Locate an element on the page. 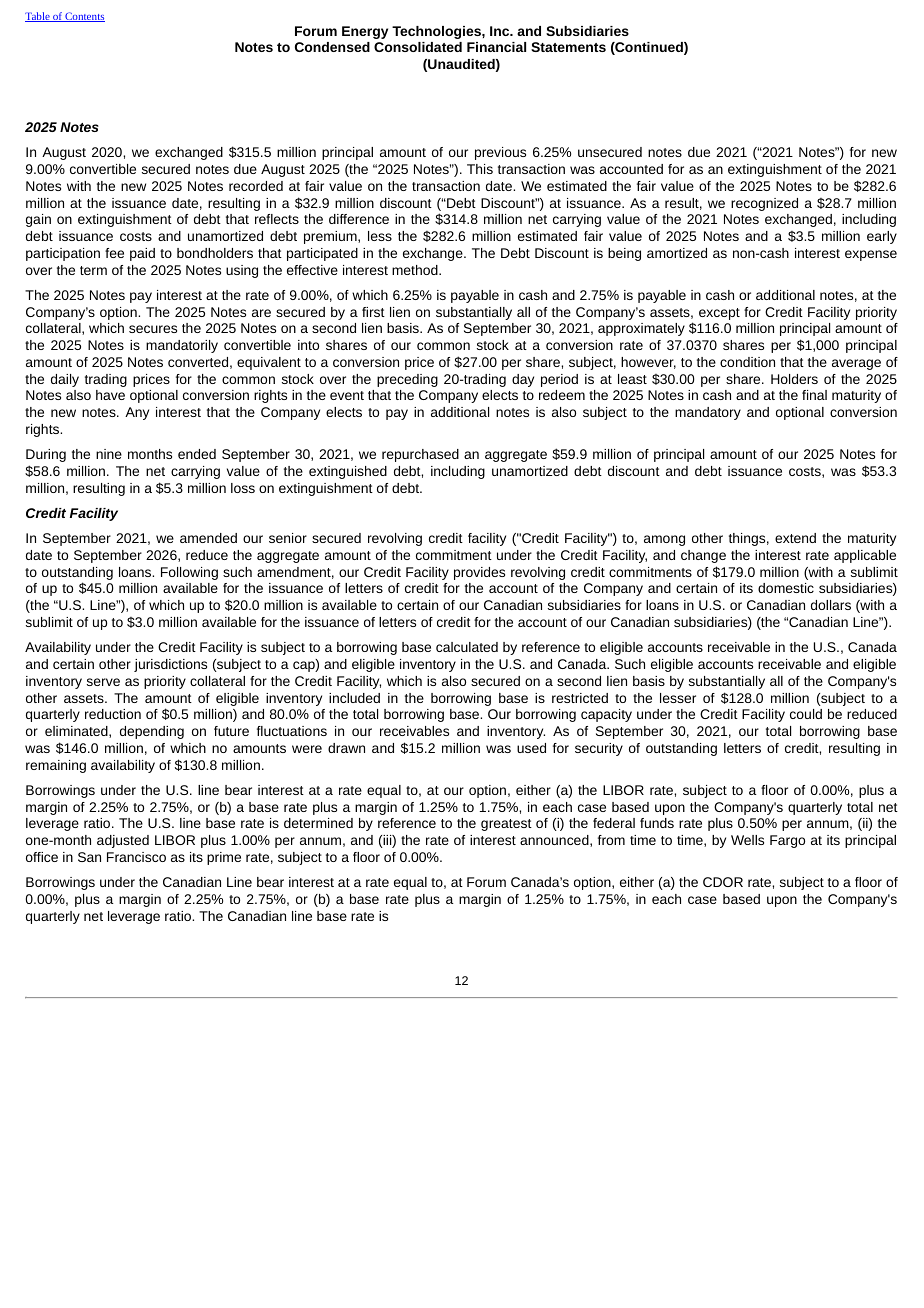  Financial is located at coordinates (496, 47).
